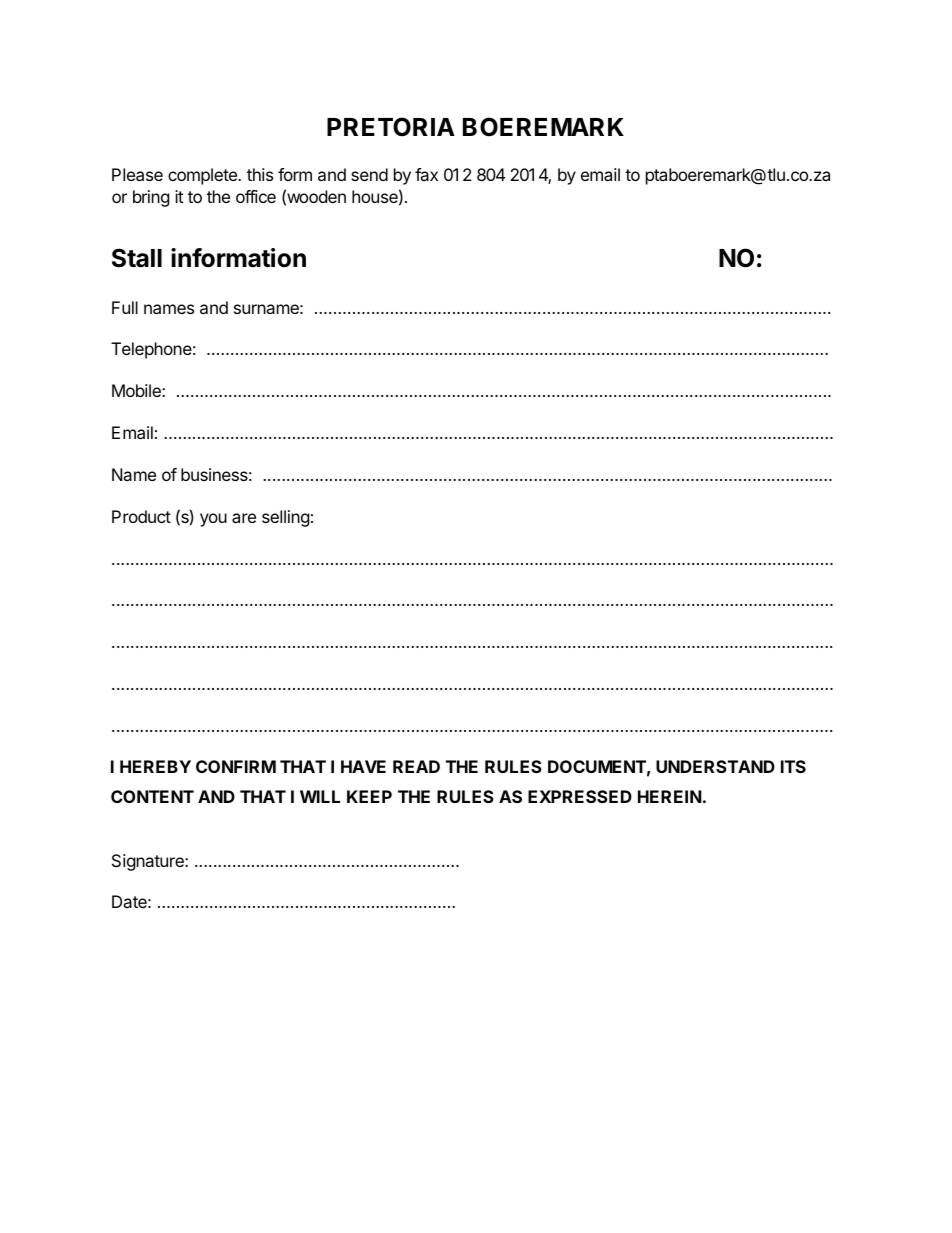 The image size is (952, 1233). Describe the element at coordinates (286, 518) in the screenshot. I see `selling` at that location.
